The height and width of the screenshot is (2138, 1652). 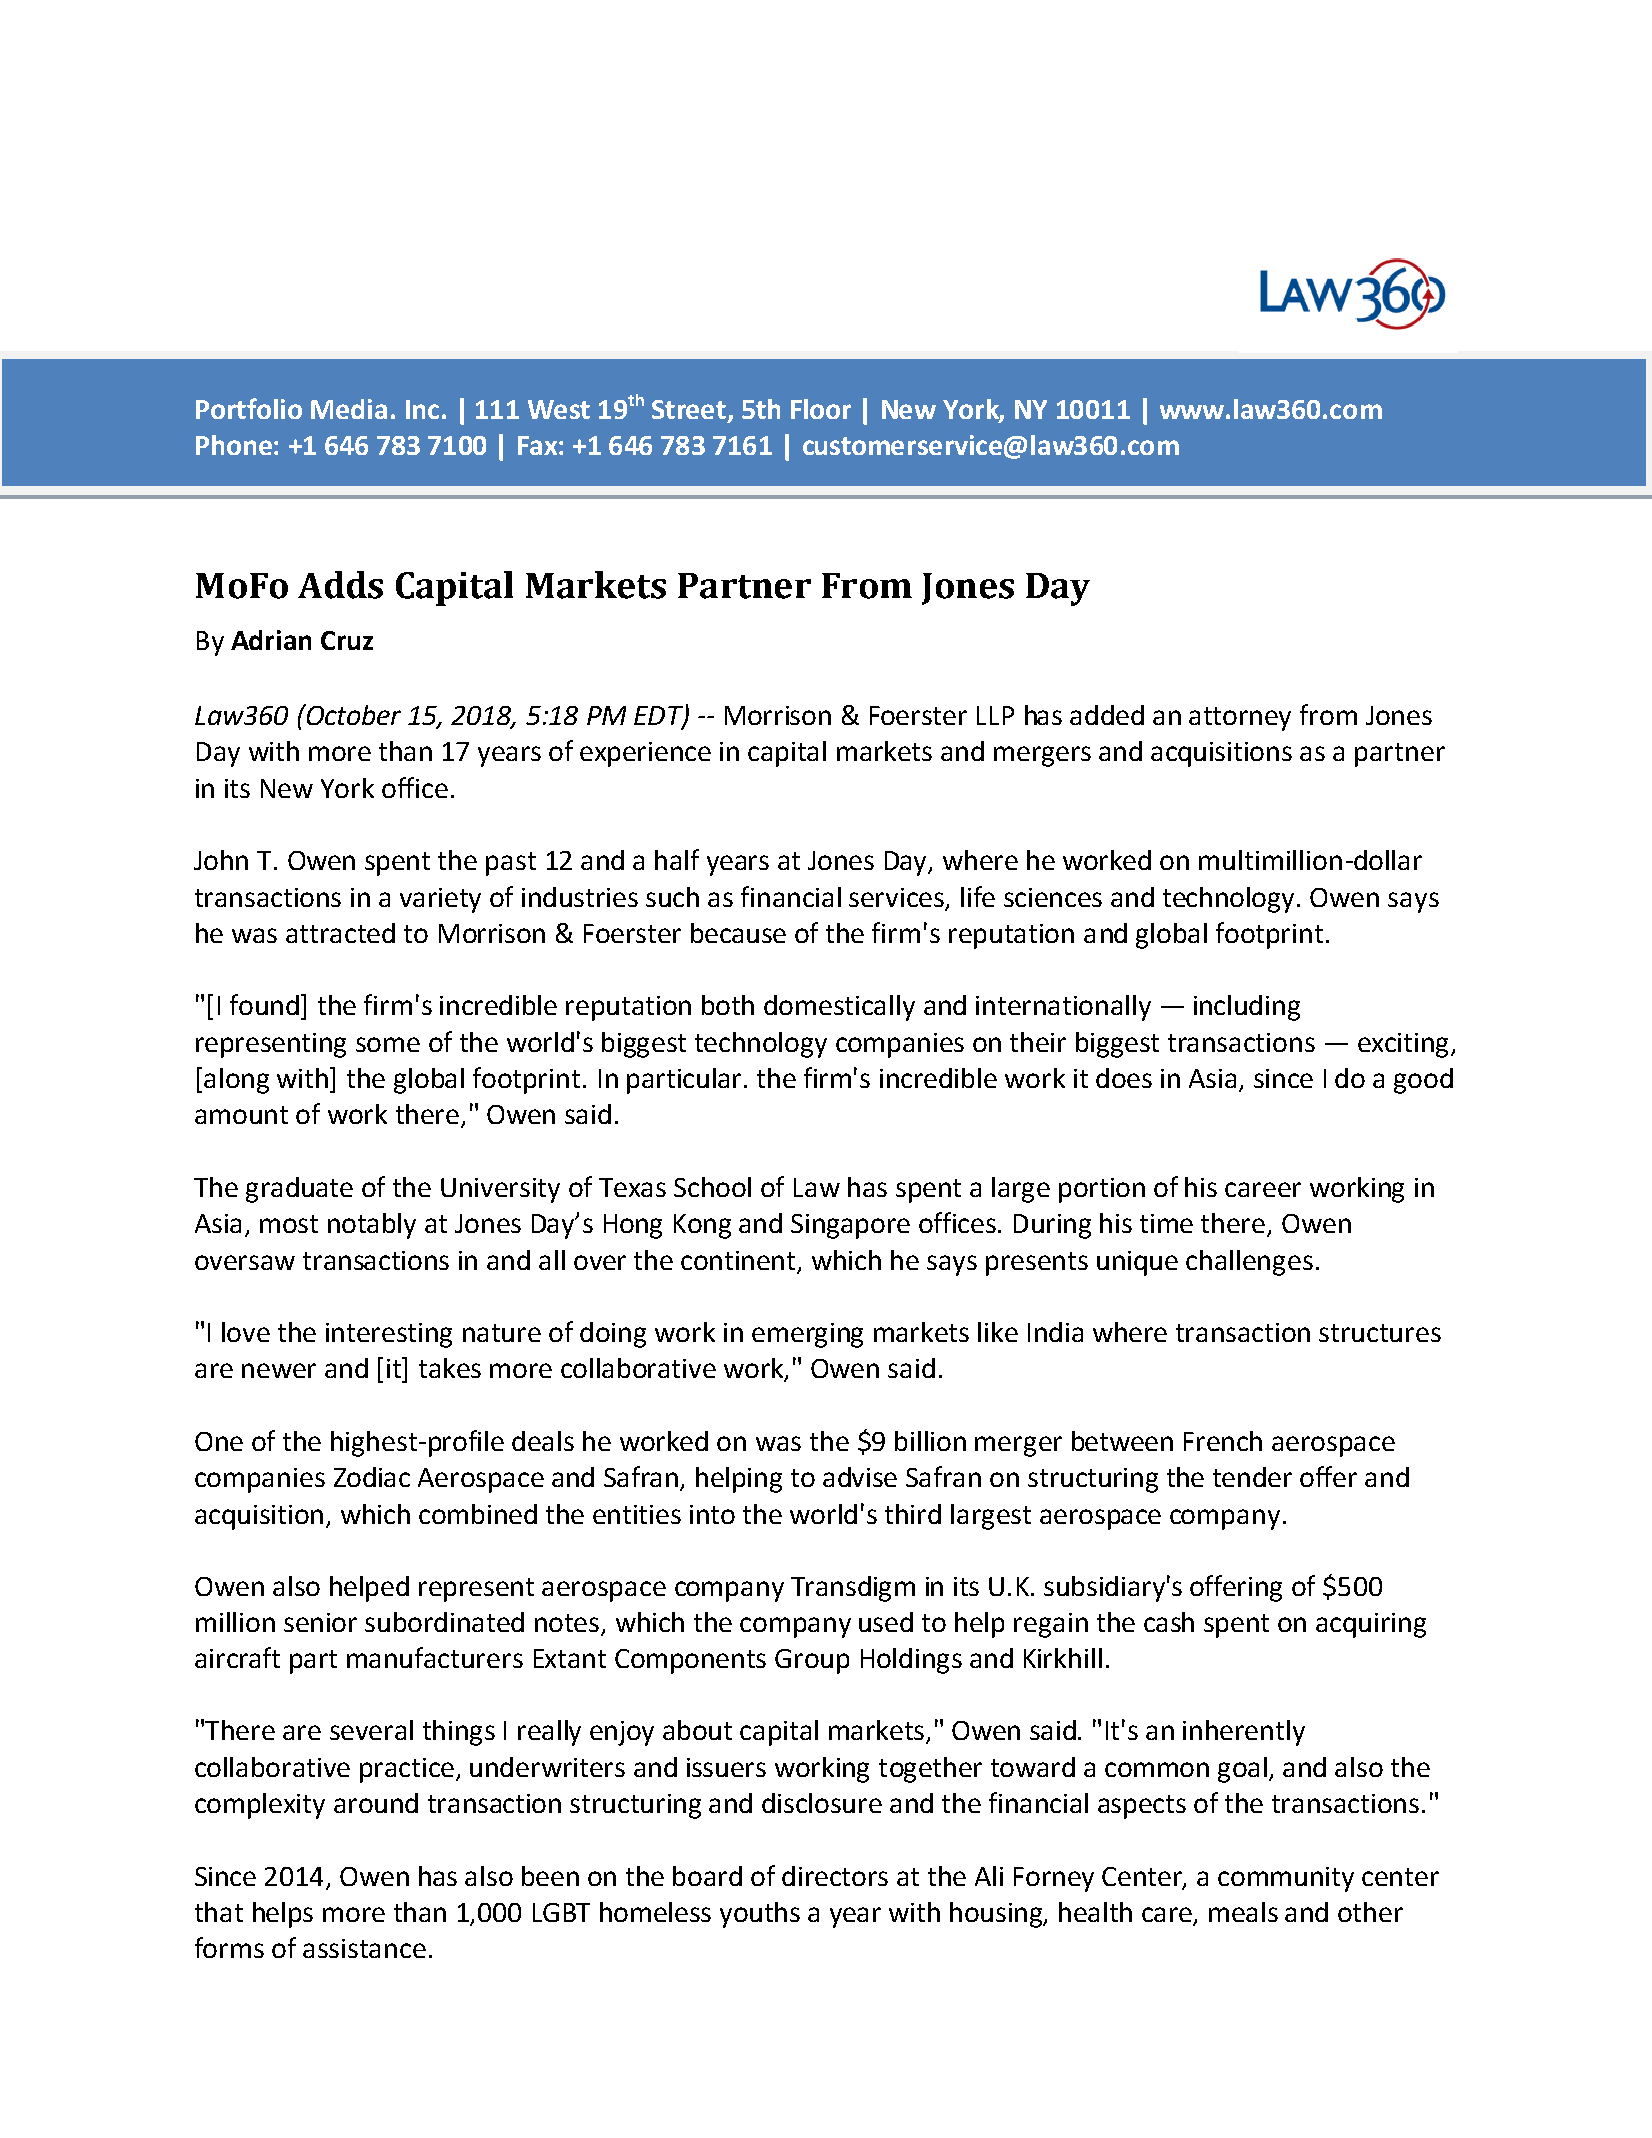 What do you see at coordinates (850, 1226) in the screenshot?
I see `Singapore` at bounding box center [850, 1226].
